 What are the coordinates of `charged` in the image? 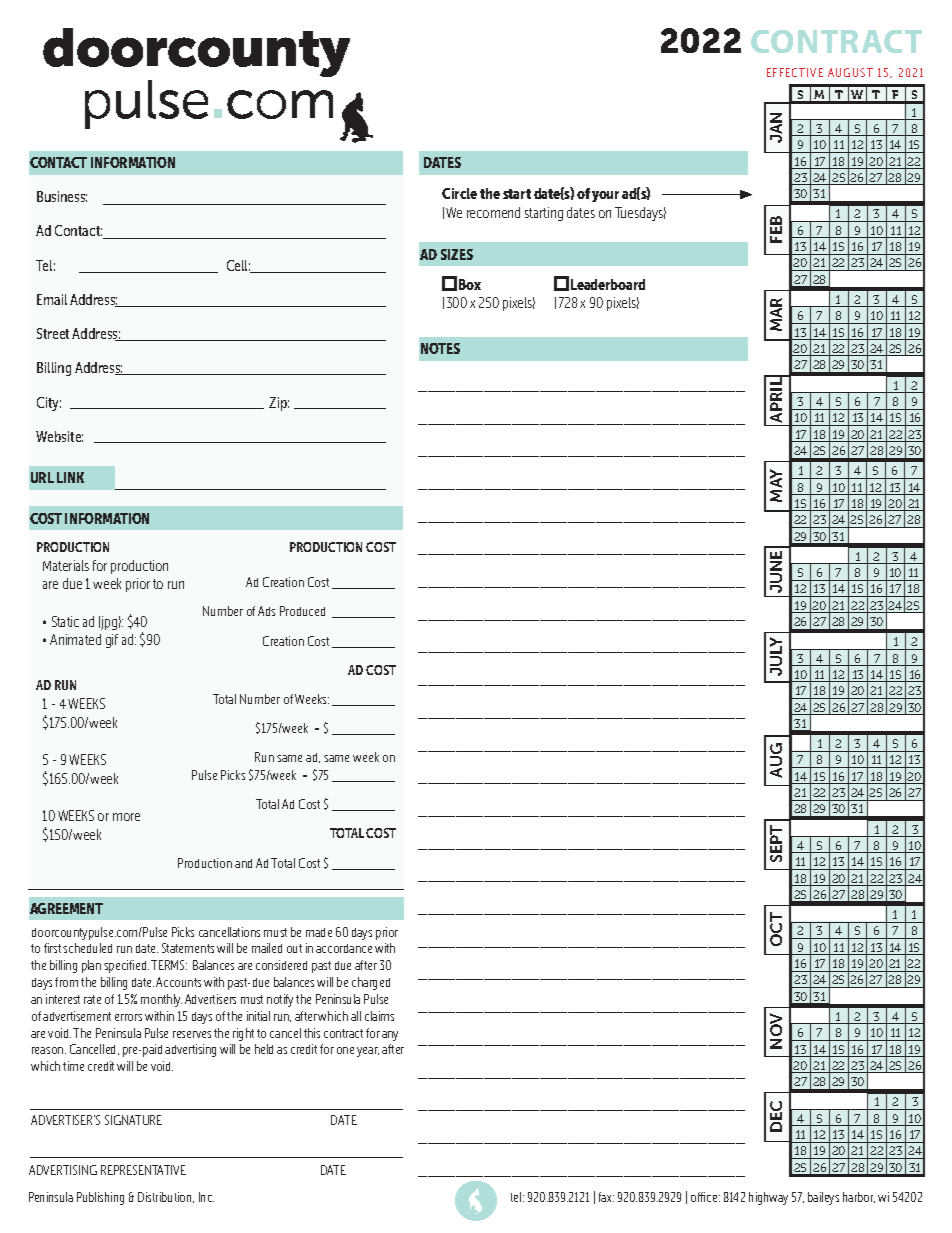 It's located at (371, 983).
